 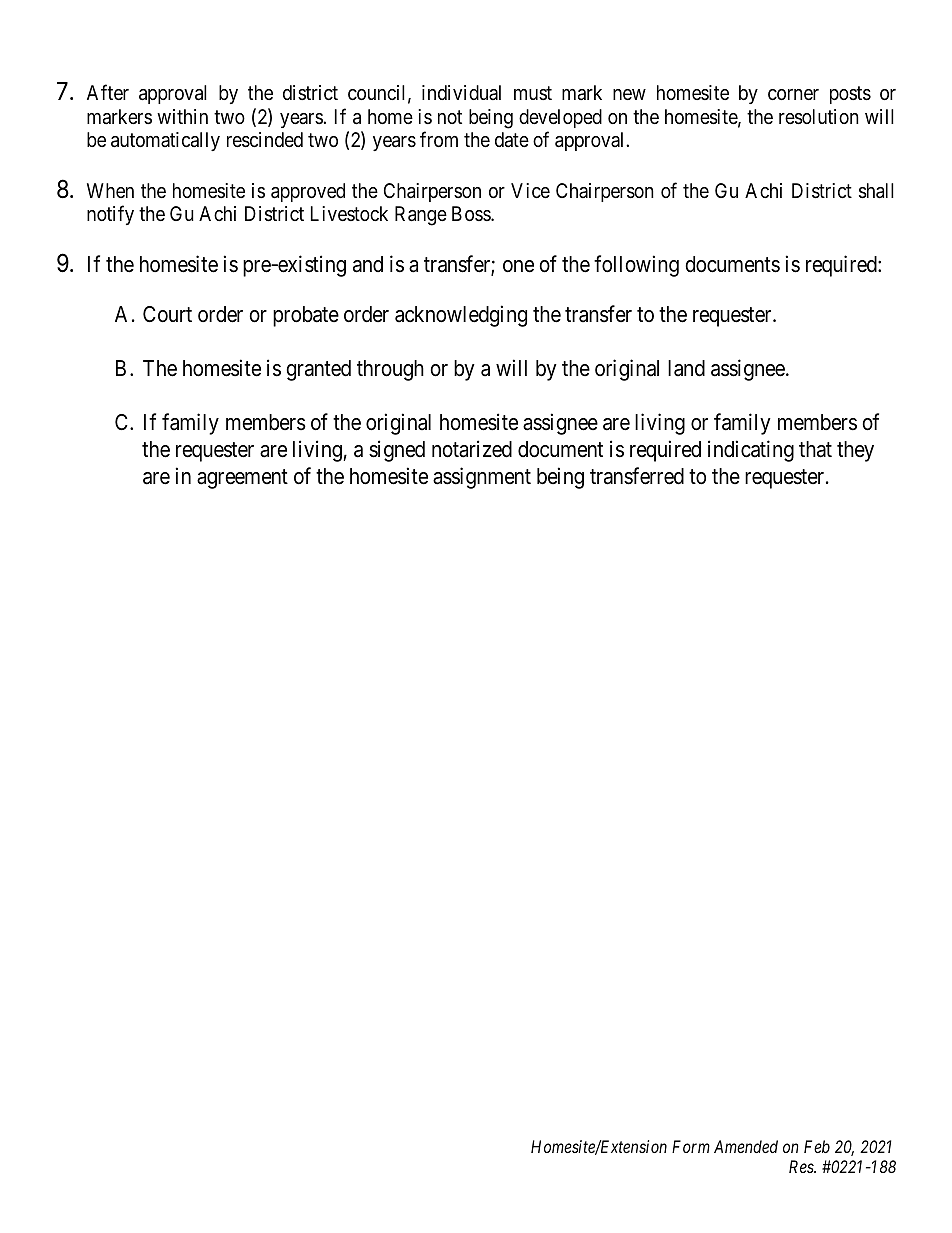 I want to click on within, so click(x=182, y=116).
